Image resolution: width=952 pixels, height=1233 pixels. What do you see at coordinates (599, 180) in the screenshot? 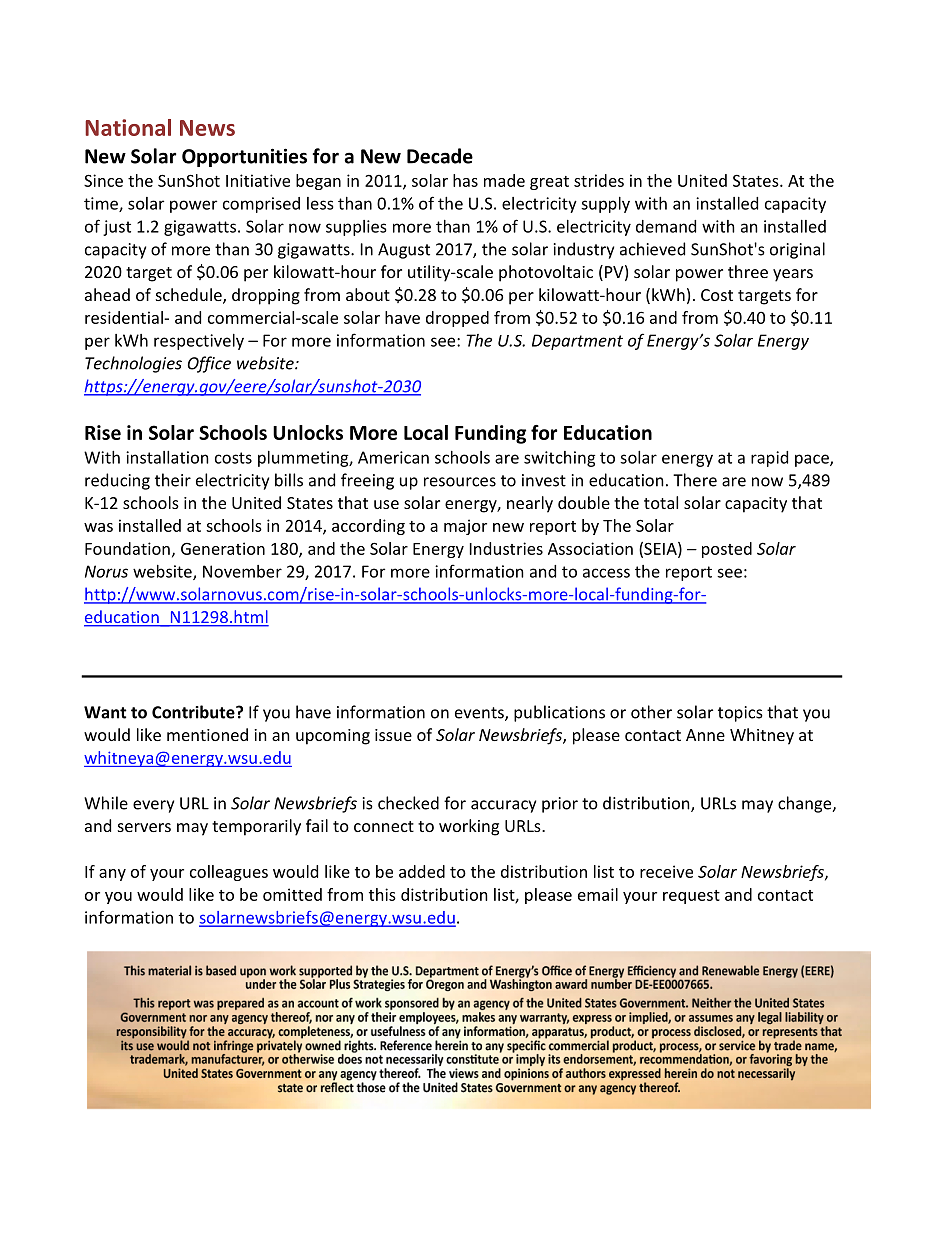
I see `strides` at bounding box center [599, 180].
